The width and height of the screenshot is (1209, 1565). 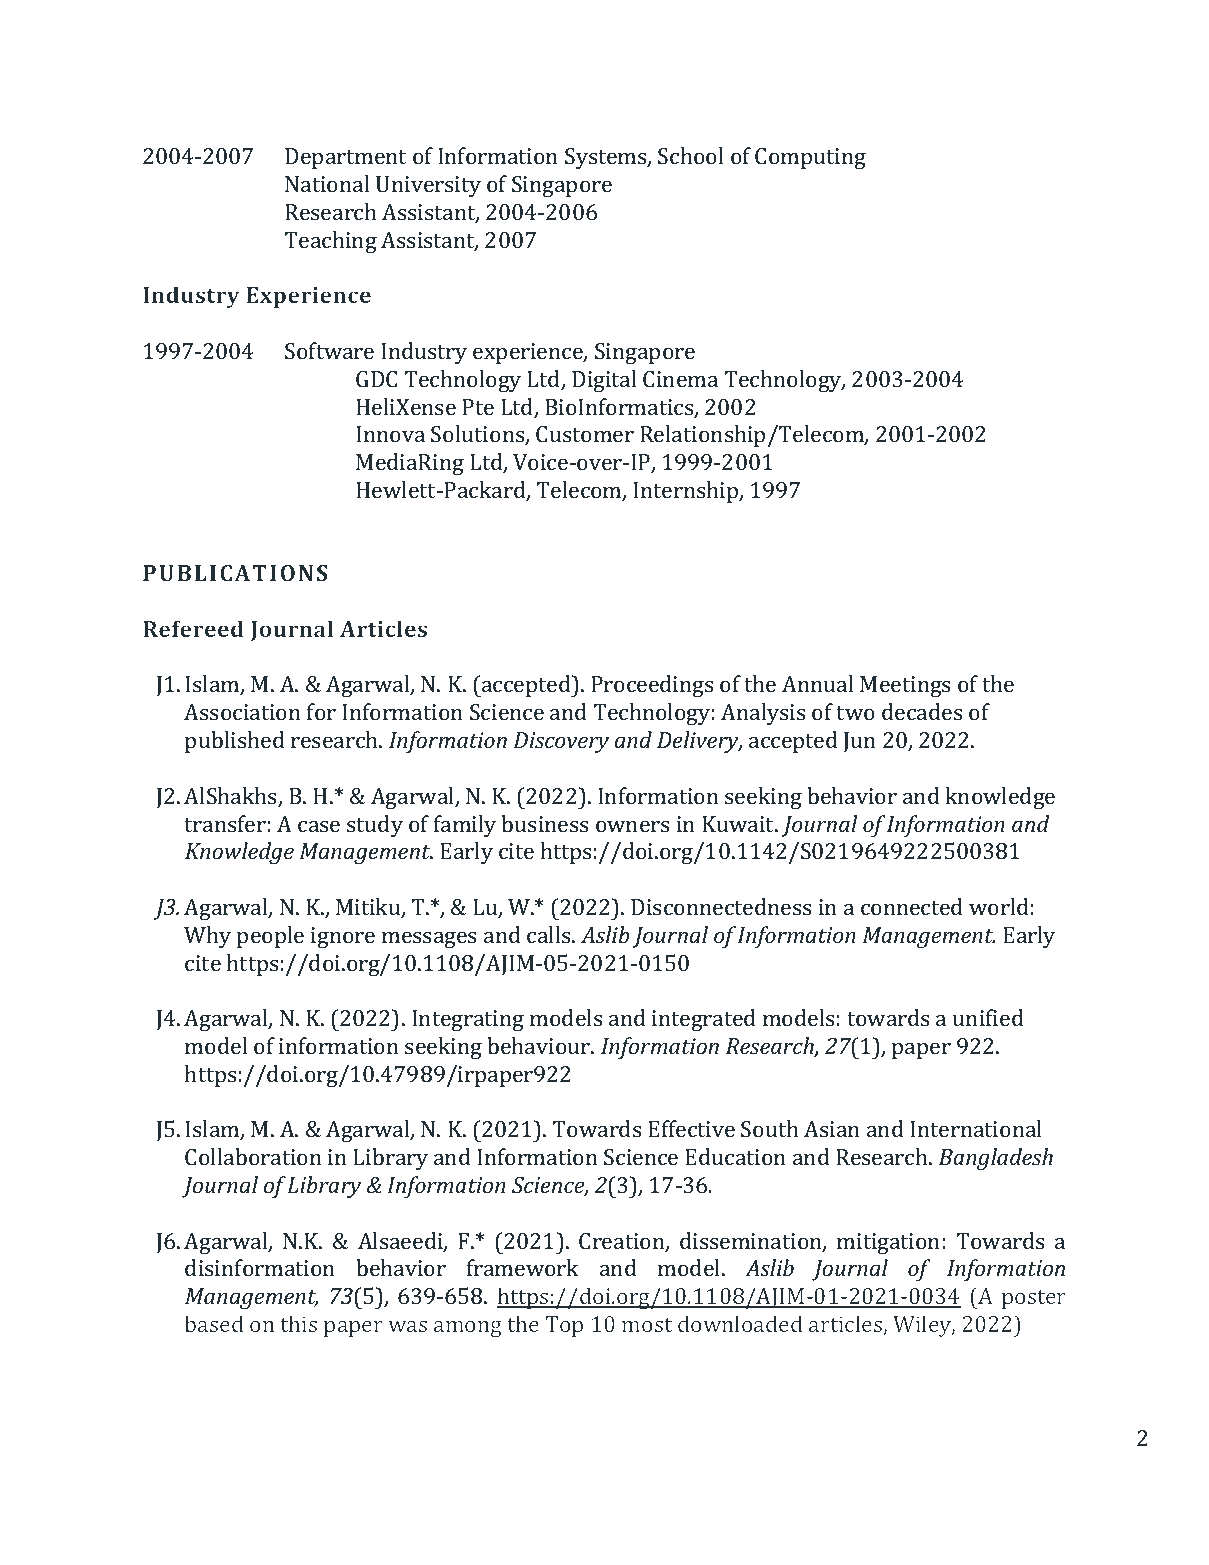 What do you see at coordinates (988, 1017) in the screenshot?
I see `unified` at bounding box center [988, 1017].
